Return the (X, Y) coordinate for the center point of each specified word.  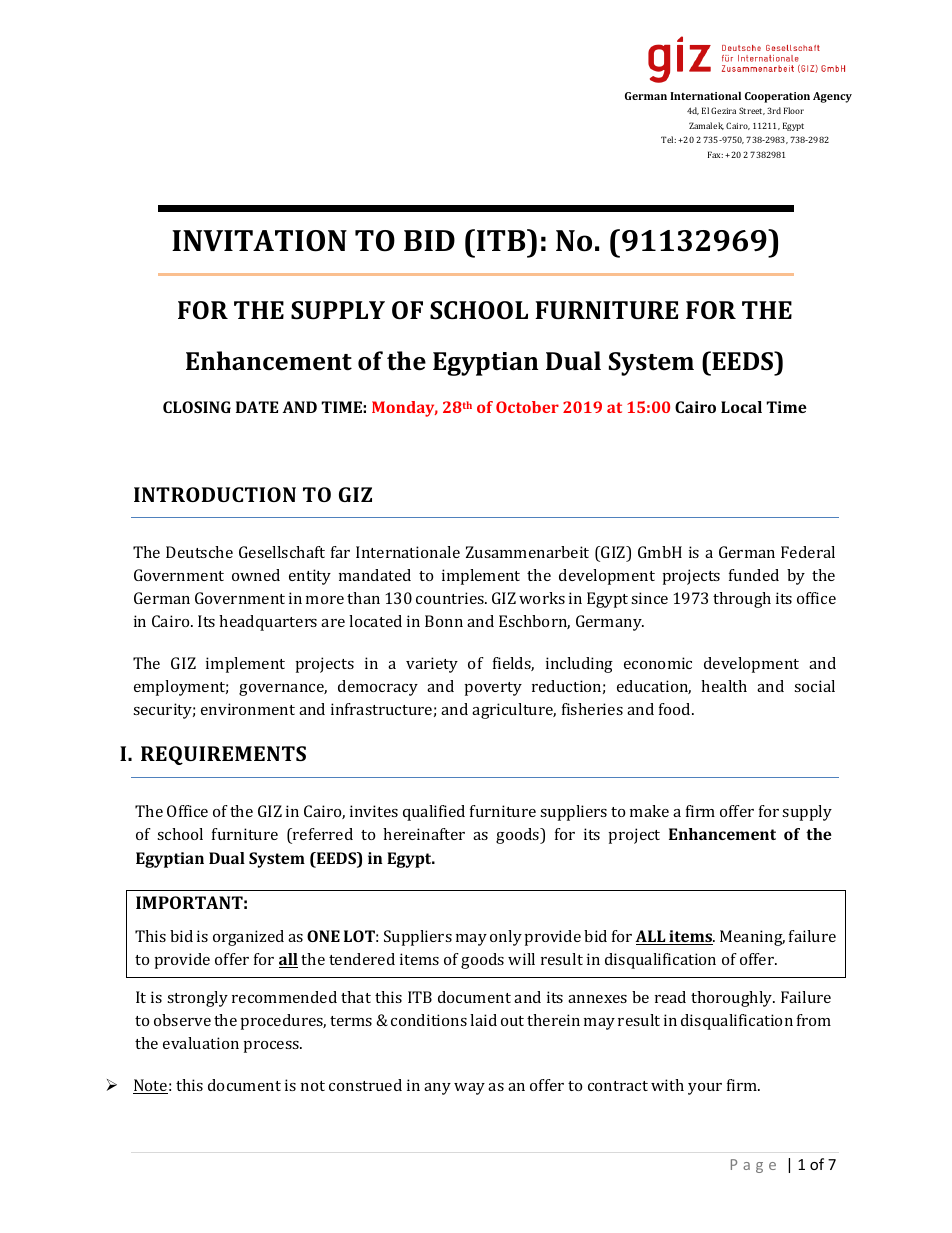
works (542, 598)
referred (322, 836)
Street (752, 111)
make (649, 811)
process (272, 1047)
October (527, 407)
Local (741, 407)
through (742, 600)
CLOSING (197, 407)
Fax (715, 154)
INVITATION (259, 241)
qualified (434, 813)
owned (256, 575)
